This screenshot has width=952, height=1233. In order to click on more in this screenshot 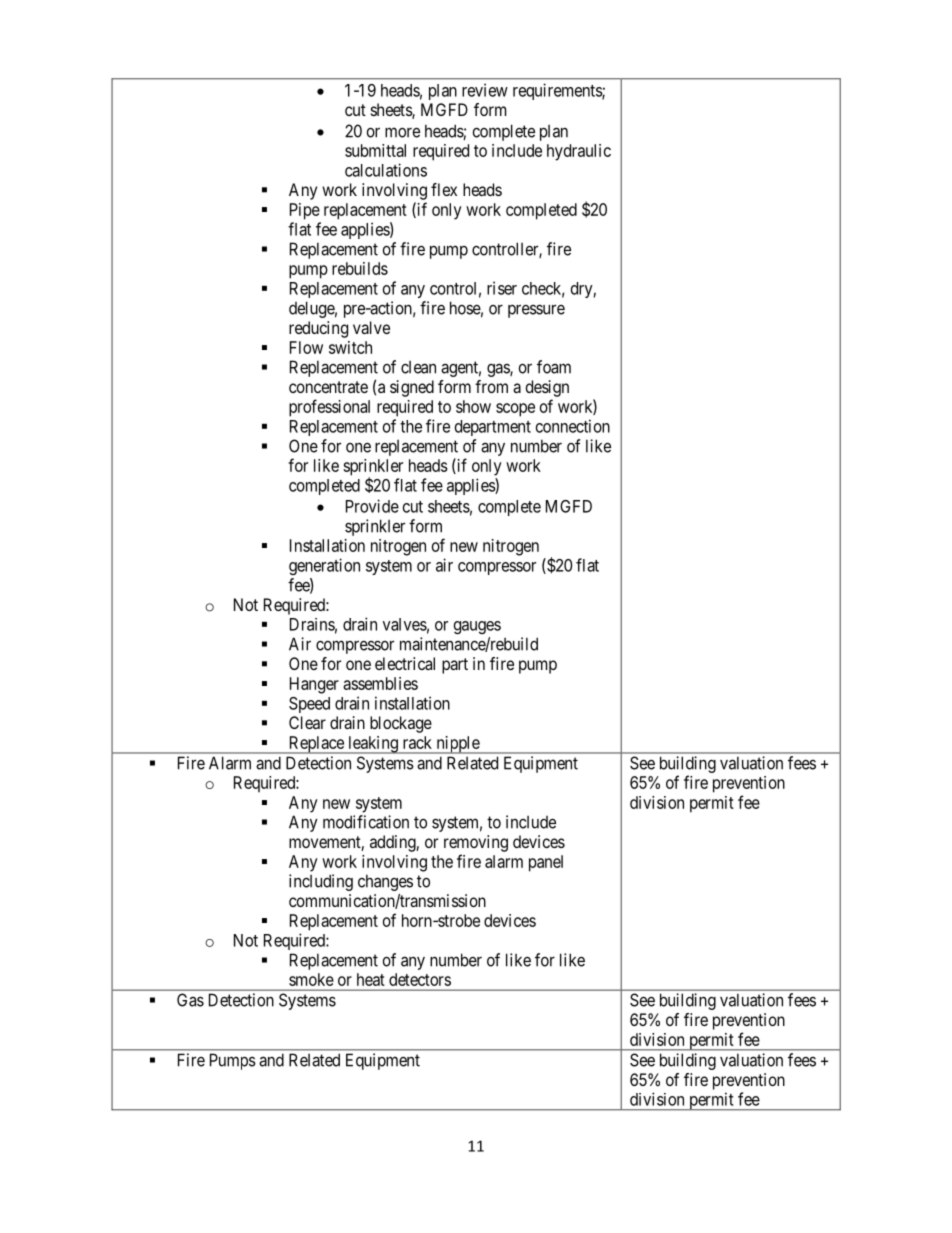, I will do `click(402, 132)`.
